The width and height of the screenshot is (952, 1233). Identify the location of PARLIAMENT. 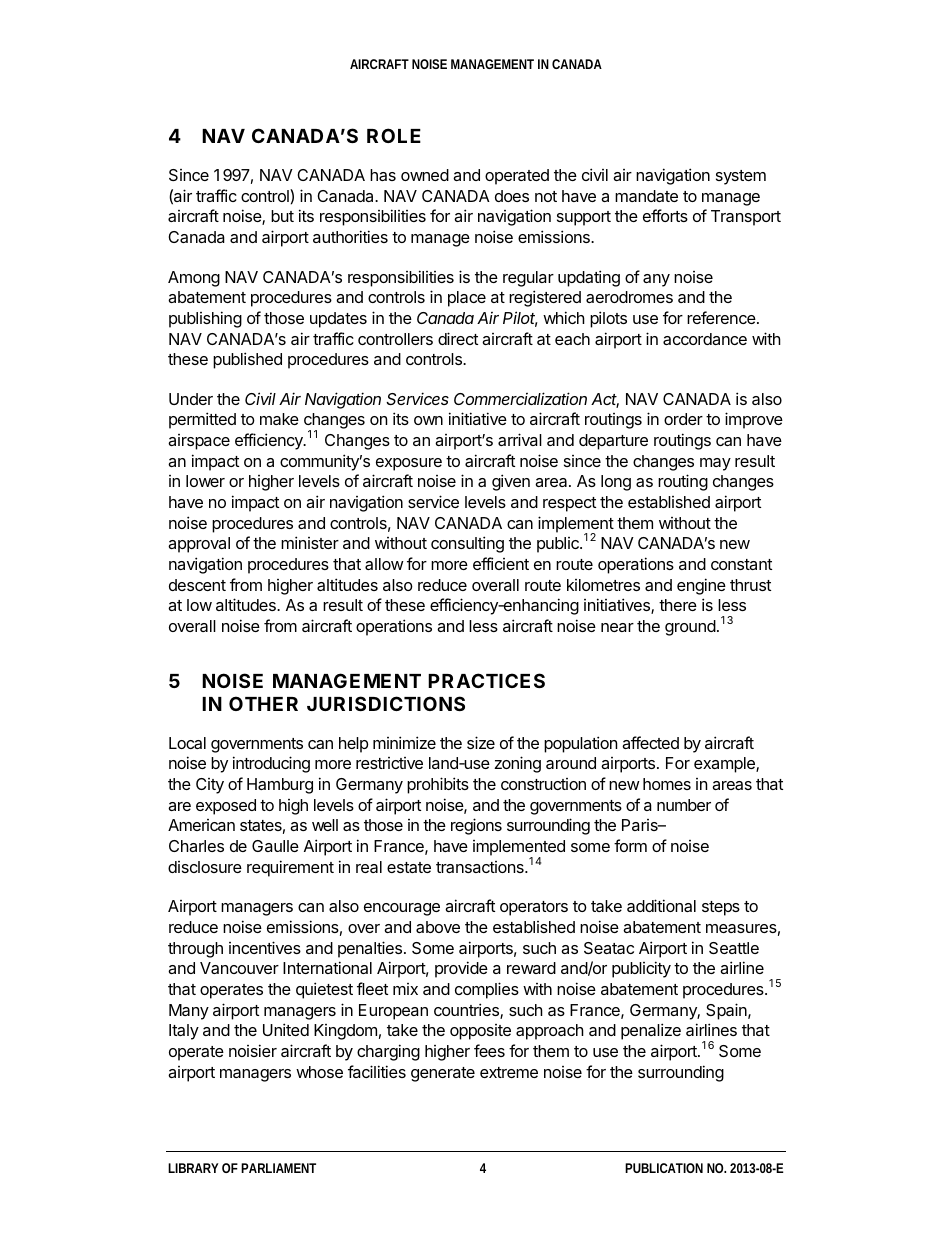
(278, 1168).
